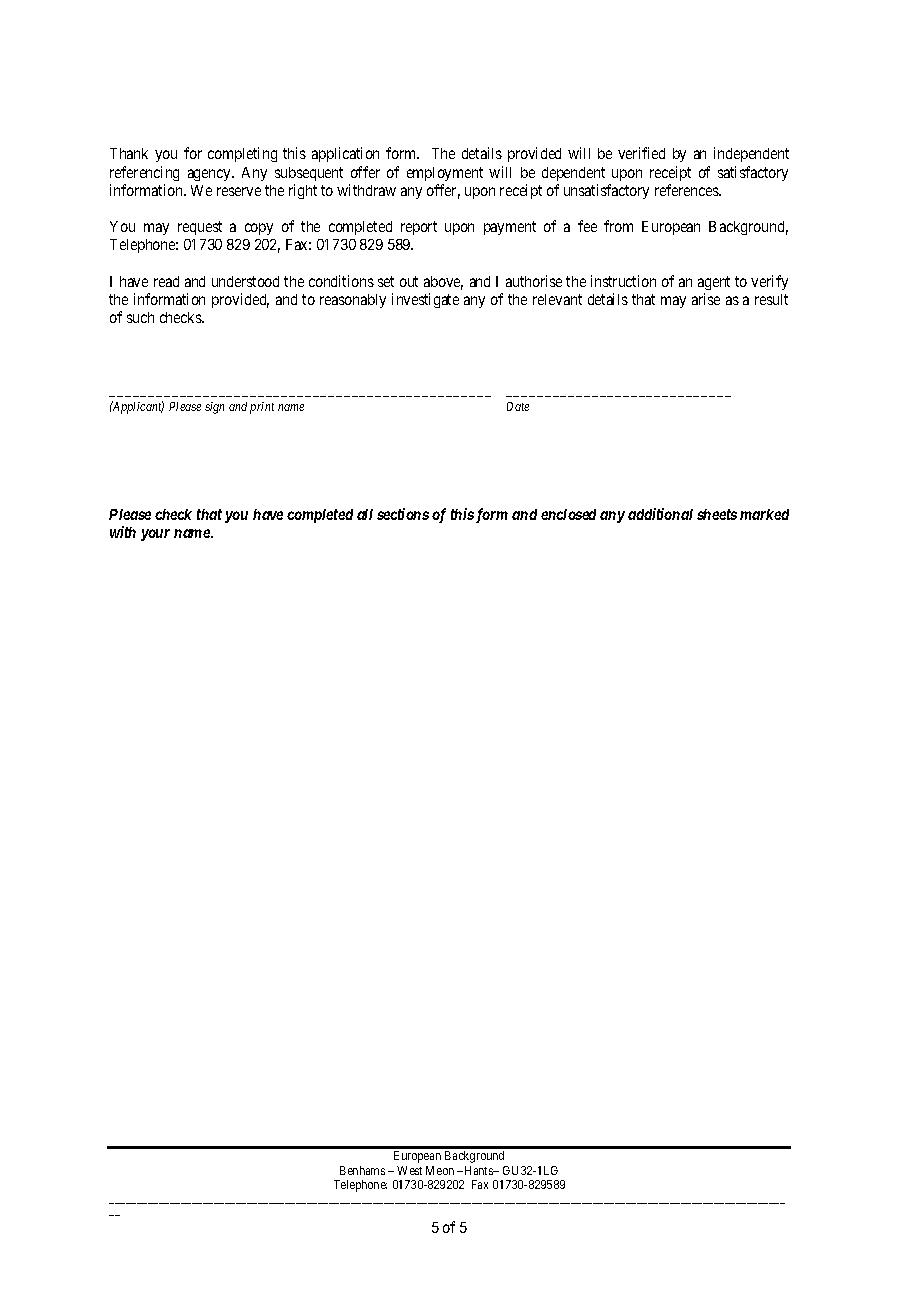  Describe the element at coordinates (568, 514) in the image. I see `enclosed` at that location.
